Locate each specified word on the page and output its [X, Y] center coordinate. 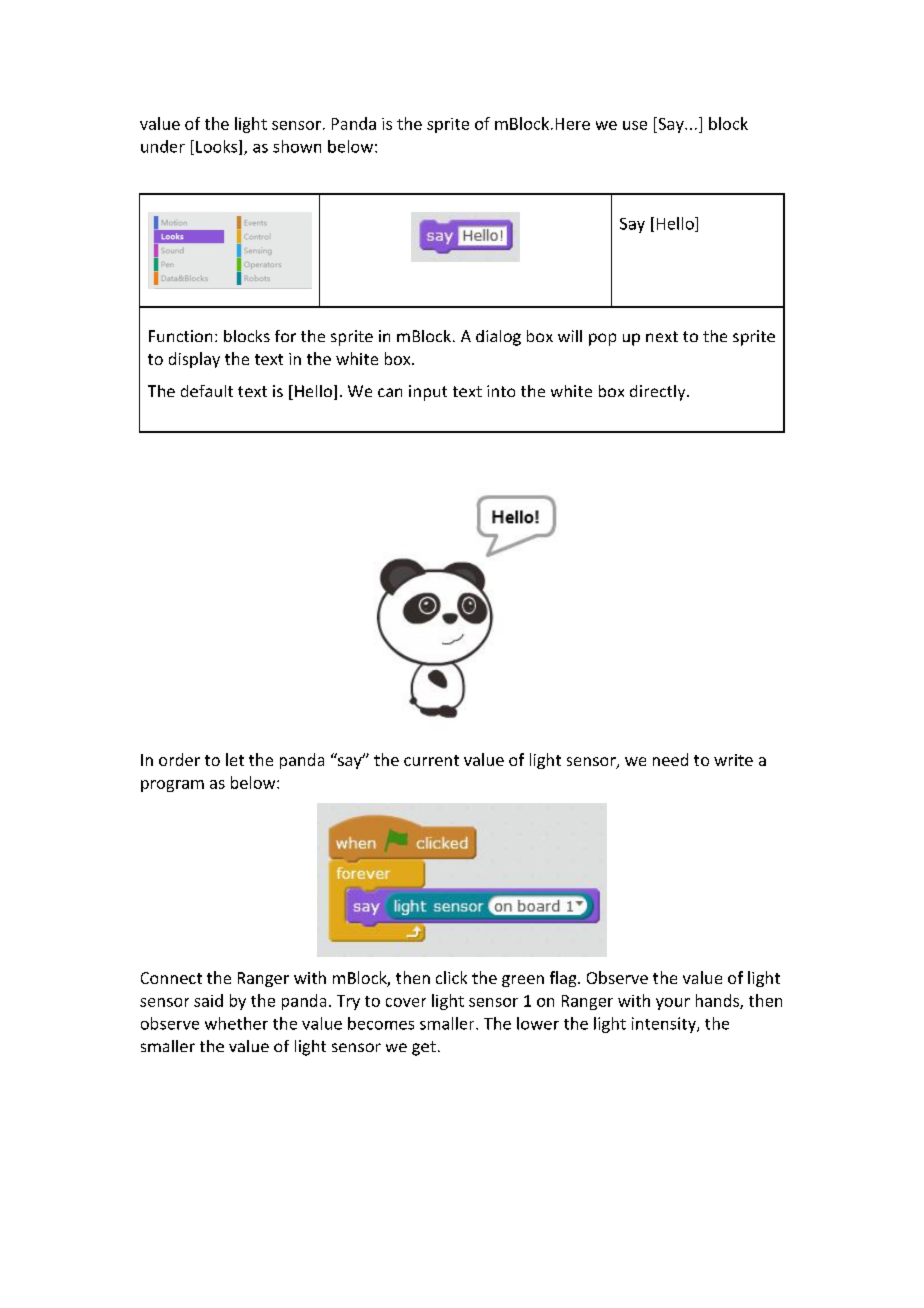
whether [236, 1023]
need [670, 759]
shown [297, 146]
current [431, 760]
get [424, 1048]
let [235, 759]
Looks [218, 147]
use [635, 125]
